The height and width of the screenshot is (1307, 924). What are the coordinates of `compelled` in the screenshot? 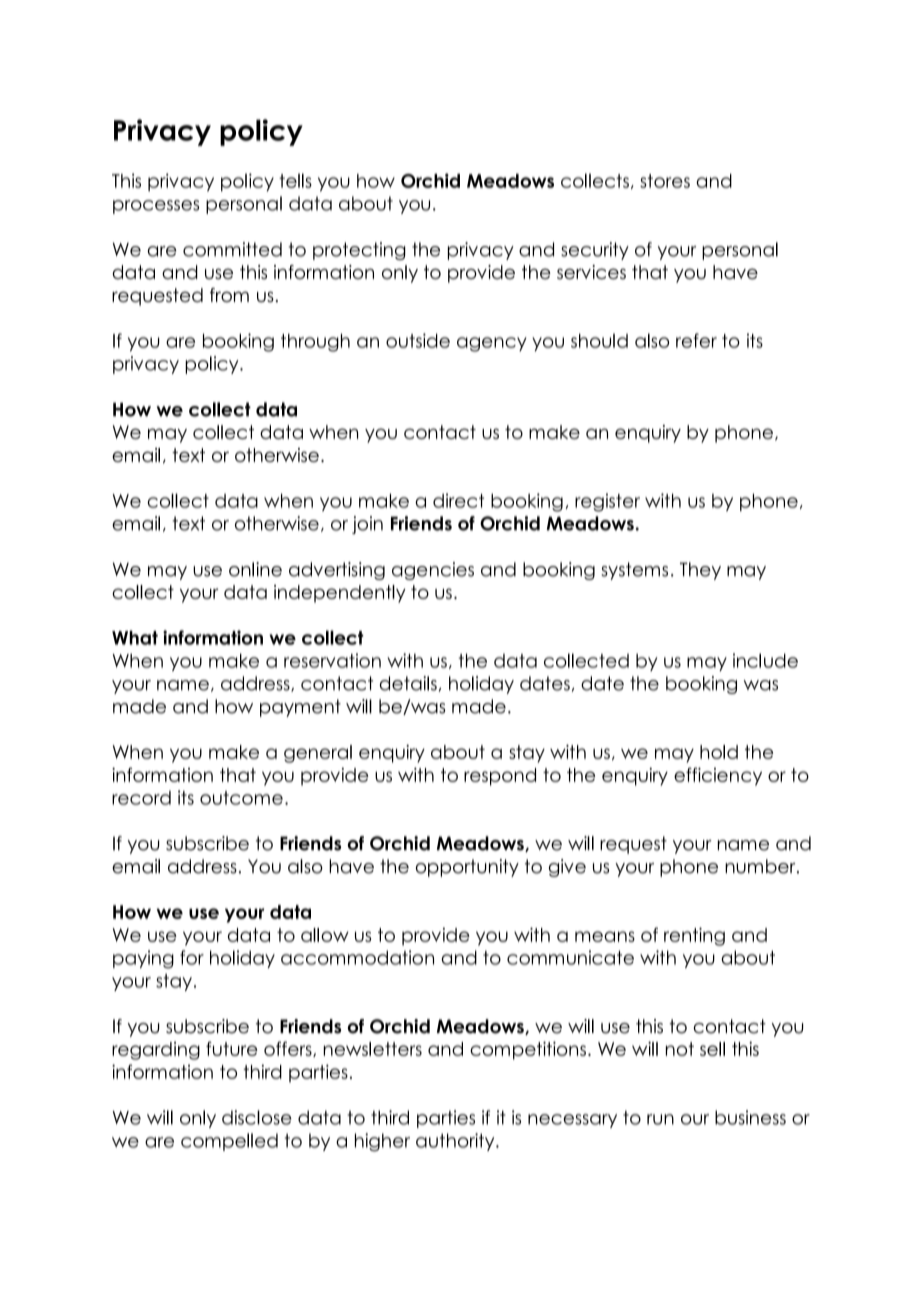 It's located at (229, 1142).
